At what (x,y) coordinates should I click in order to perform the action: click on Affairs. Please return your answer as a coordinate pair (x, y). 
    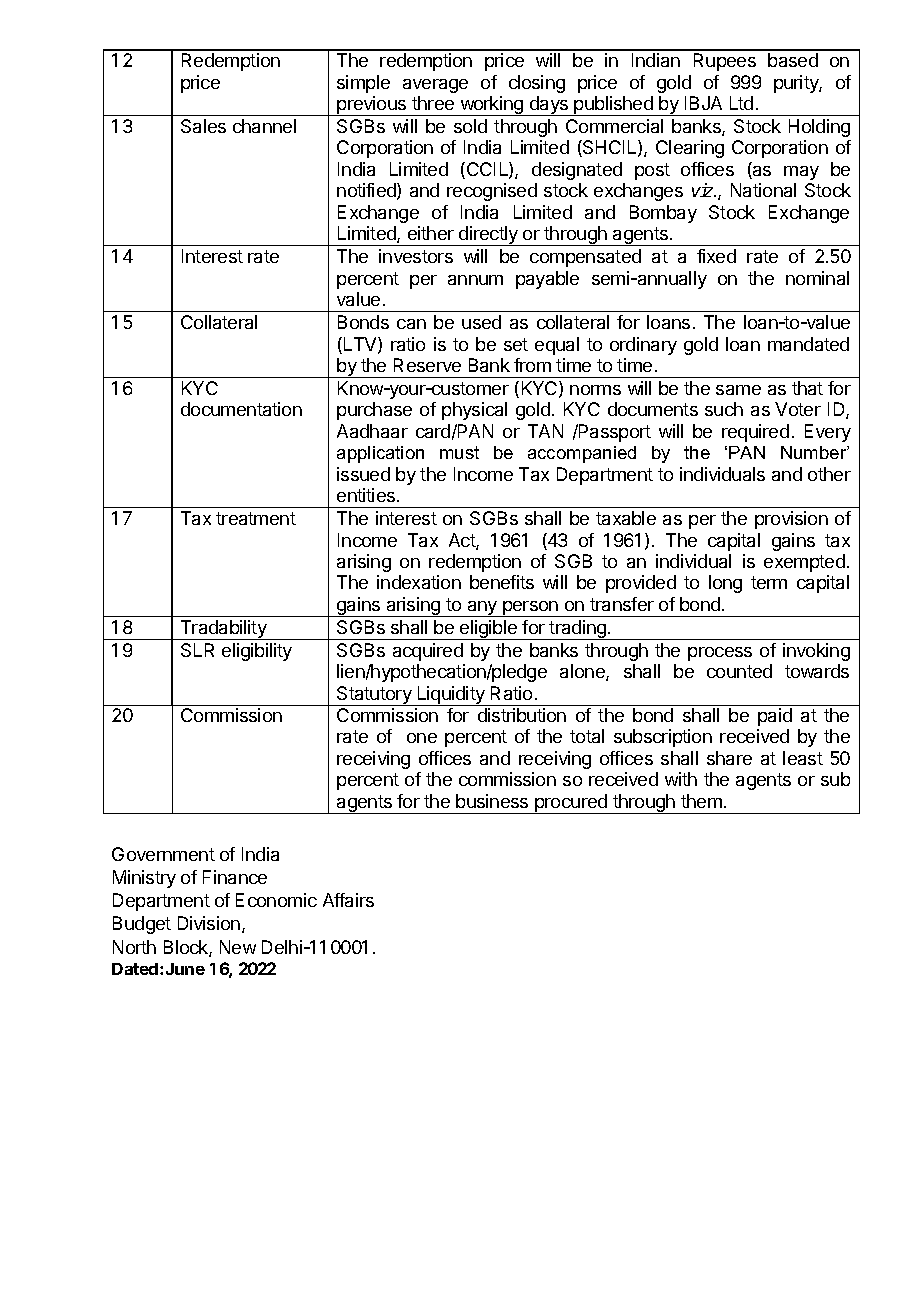
    Looking at the image, I should click on (348, 900).
